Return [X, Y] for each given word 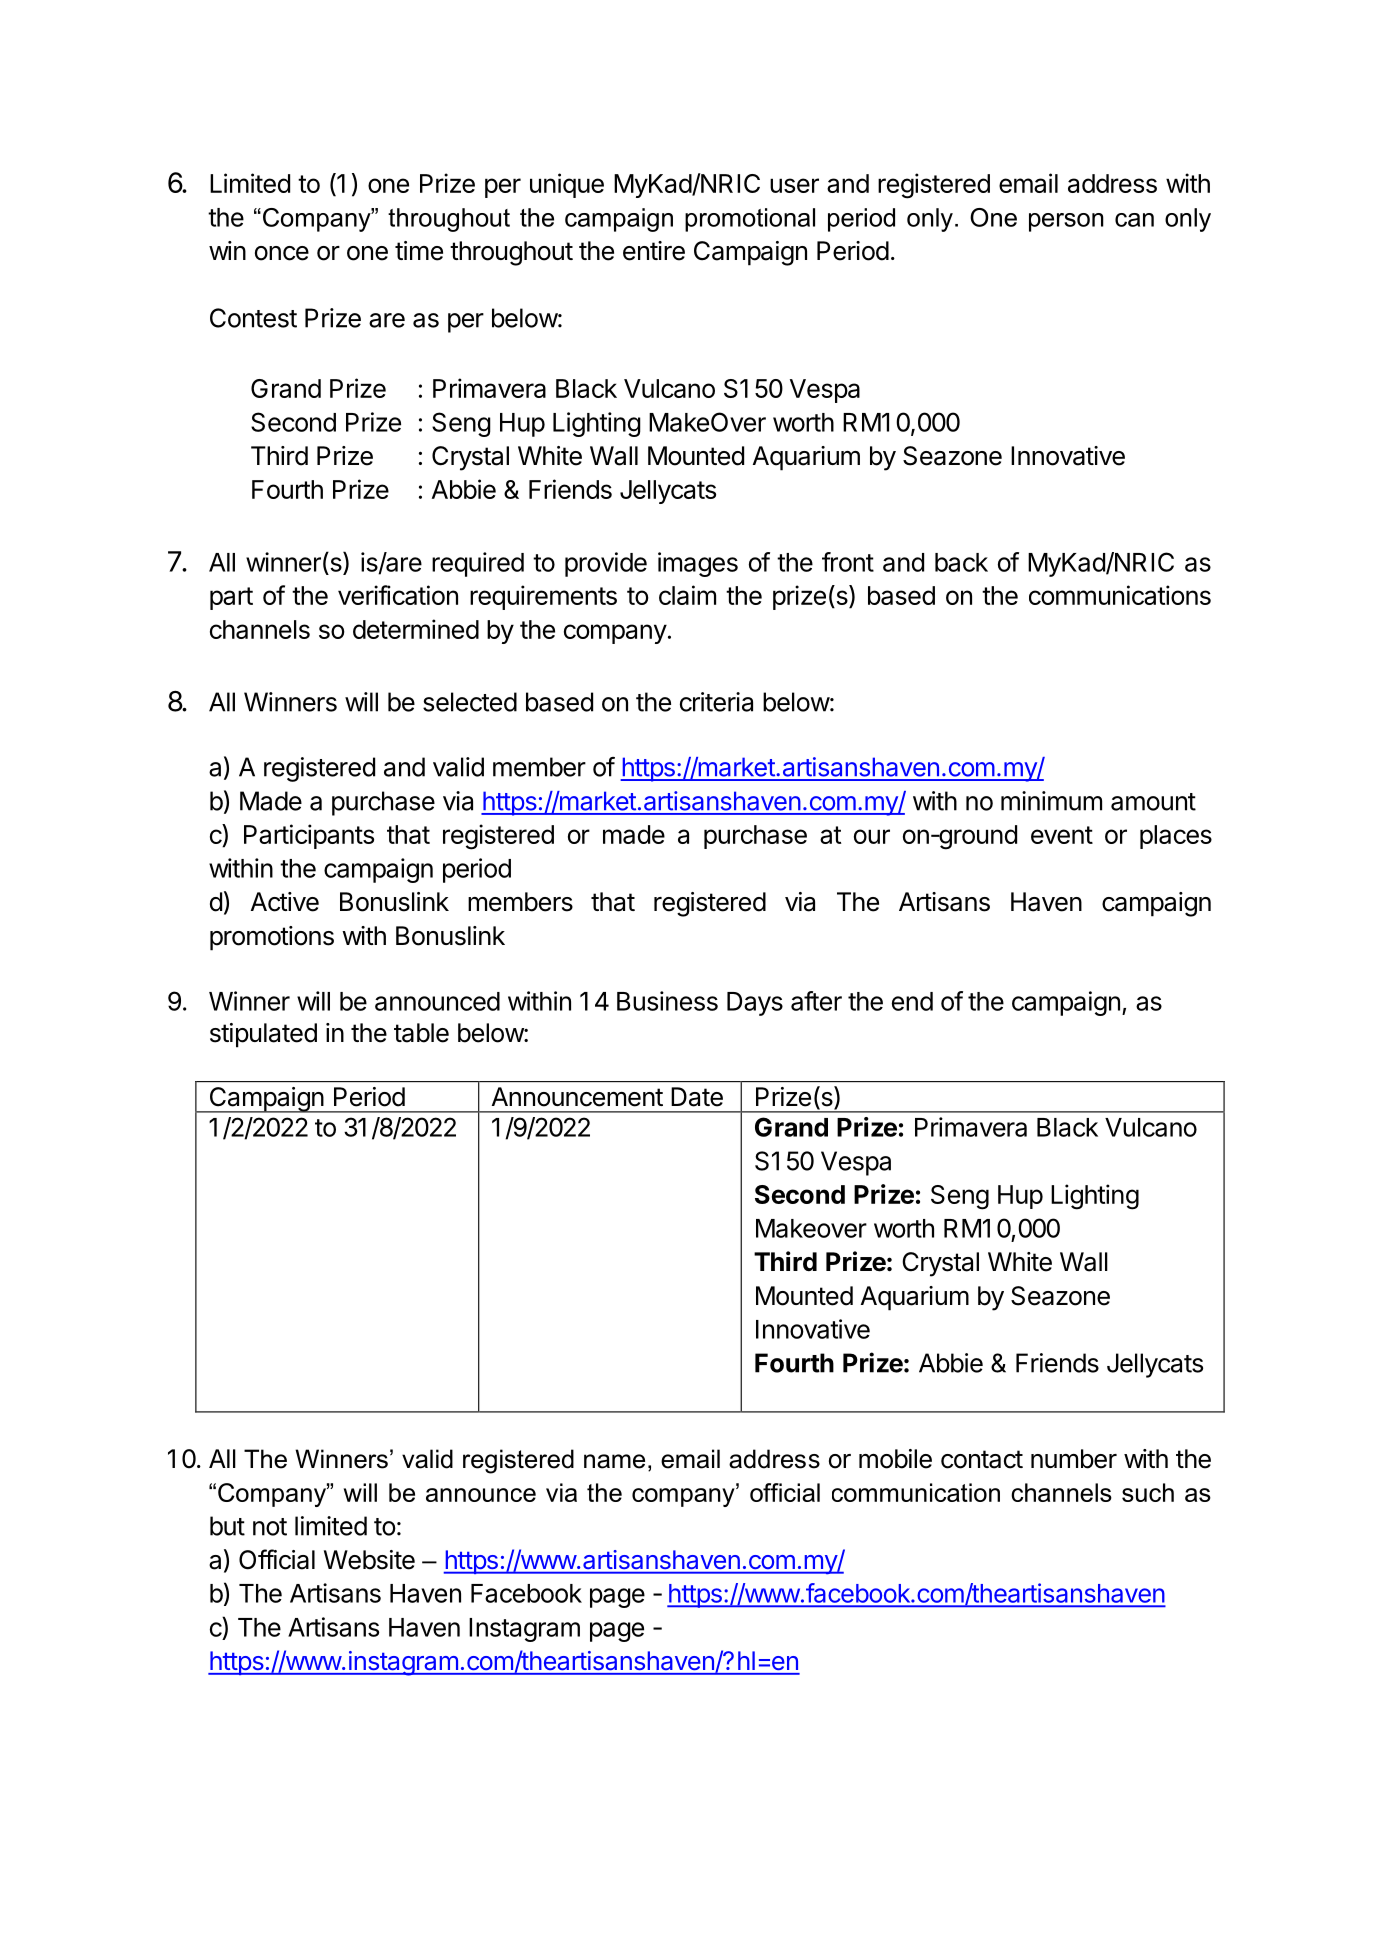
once [282, 253]
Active [285, 902]
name [614, 1461]
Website [369, 1560]
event [1062, 835]
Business [667, 1001]
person [1066, 222]
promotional [750, 220]
